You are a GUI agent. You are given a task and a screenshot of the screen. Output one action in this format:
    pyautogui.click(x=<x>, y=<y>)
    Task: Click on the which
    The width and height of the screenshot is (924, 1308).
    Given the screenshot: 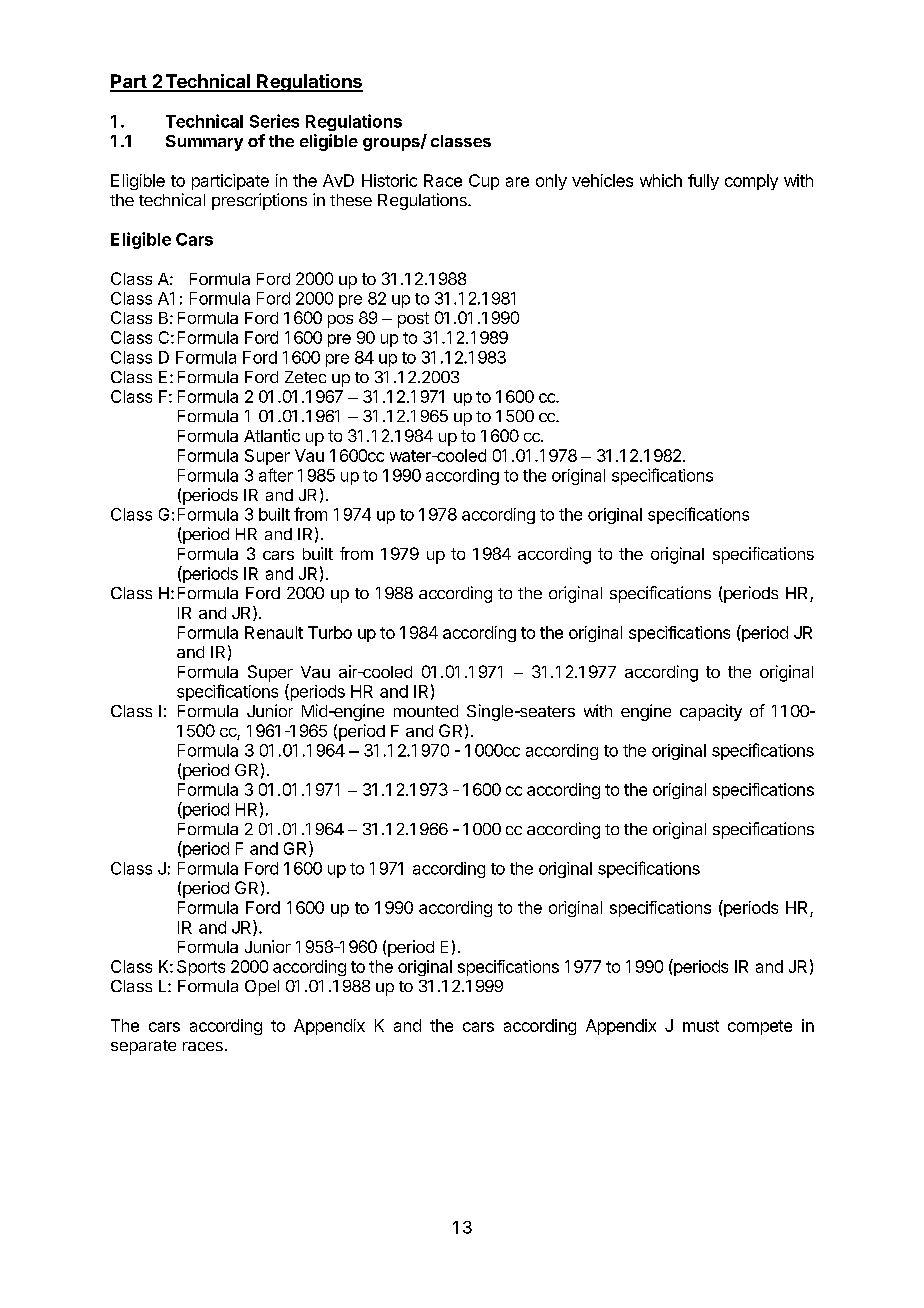 What is the action you would take?
    pyautogui.click(x=661, y=180)
